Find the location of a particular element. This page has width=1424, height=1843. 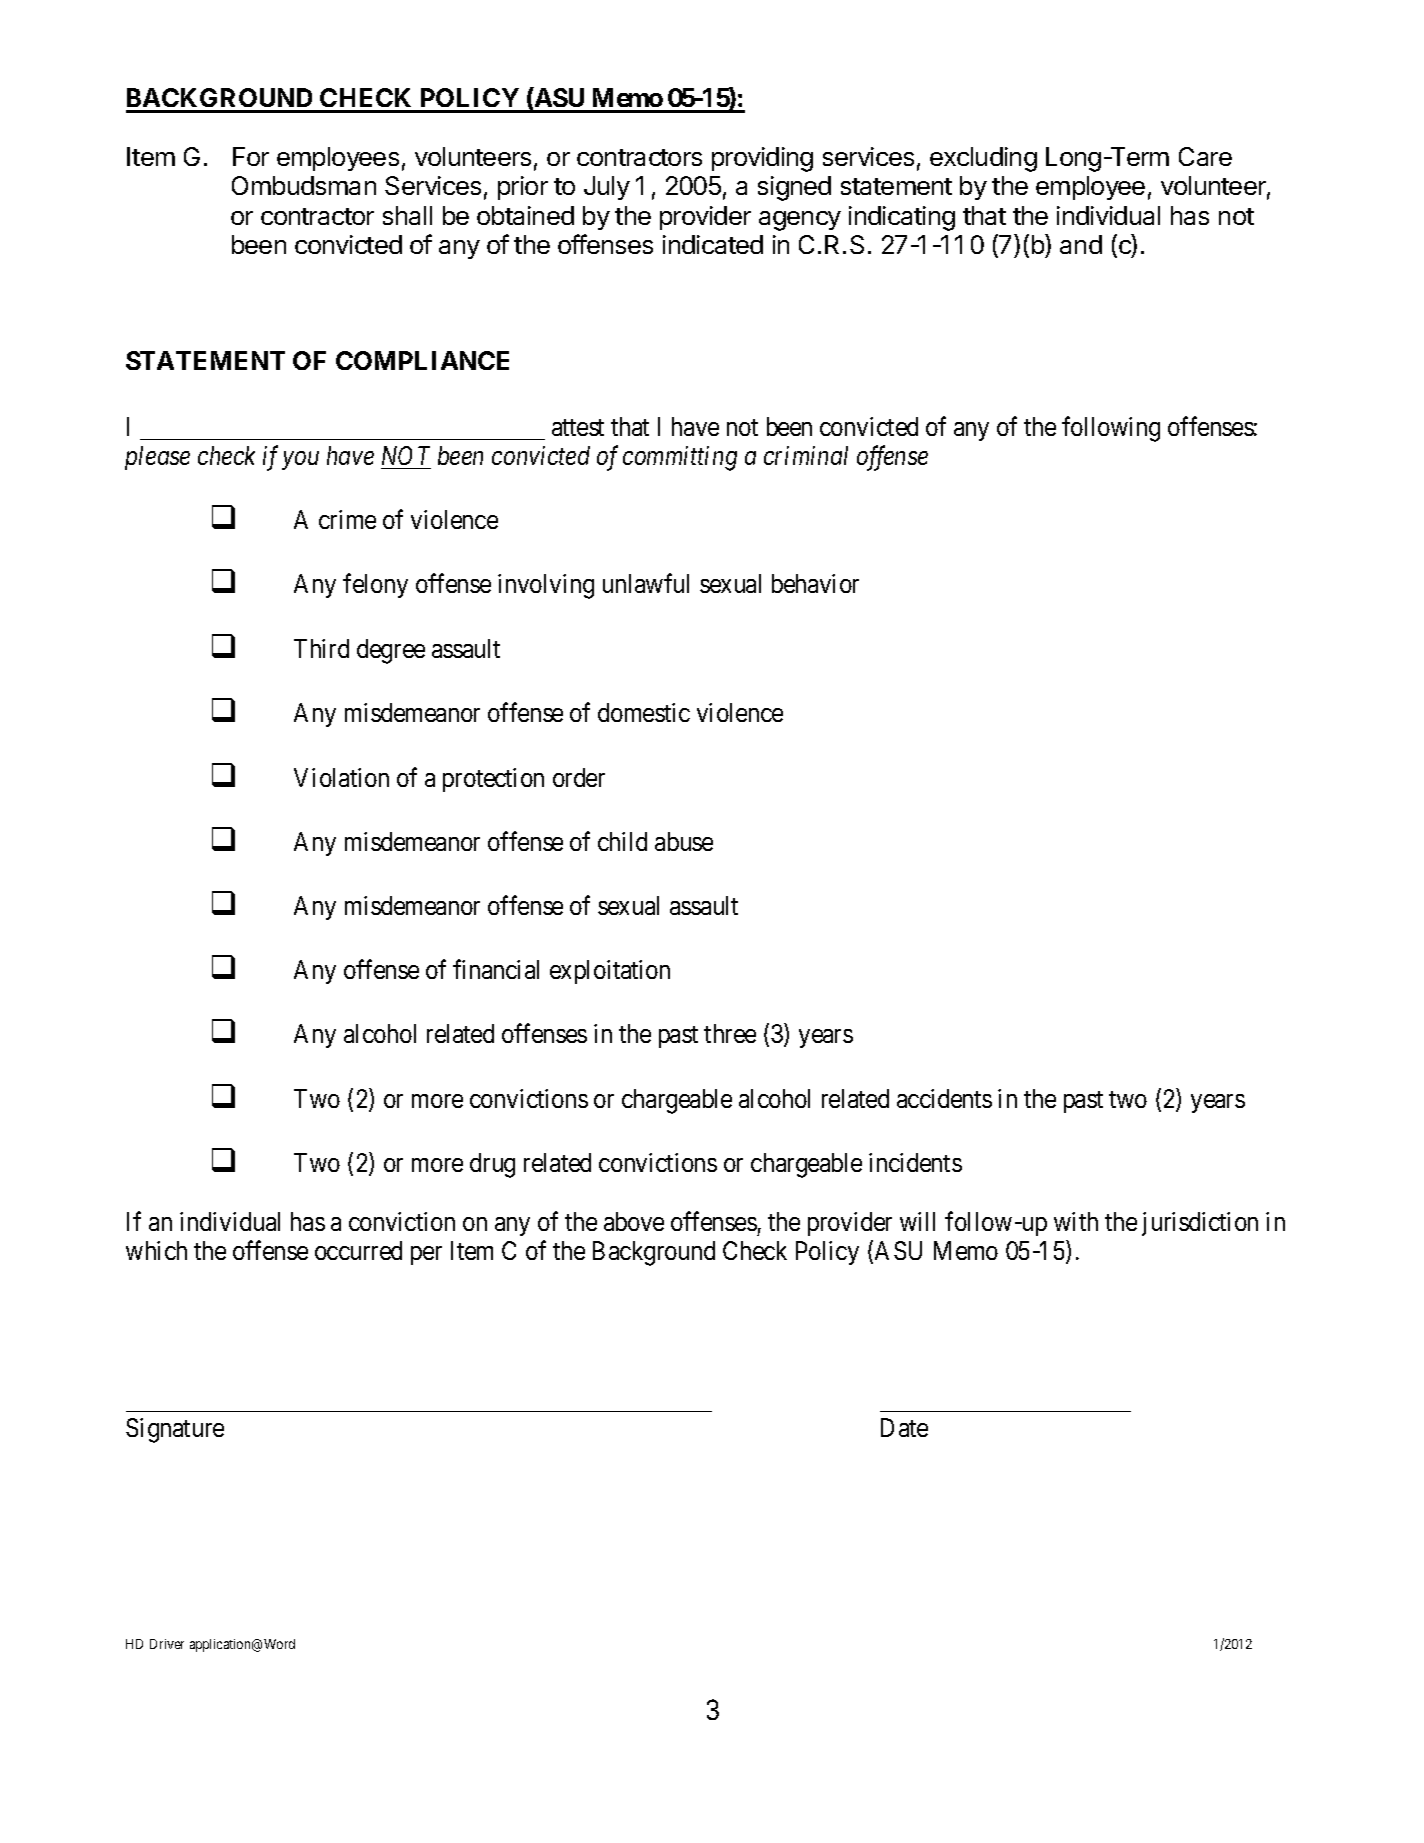

and is located at coordinates (1081, 244).
